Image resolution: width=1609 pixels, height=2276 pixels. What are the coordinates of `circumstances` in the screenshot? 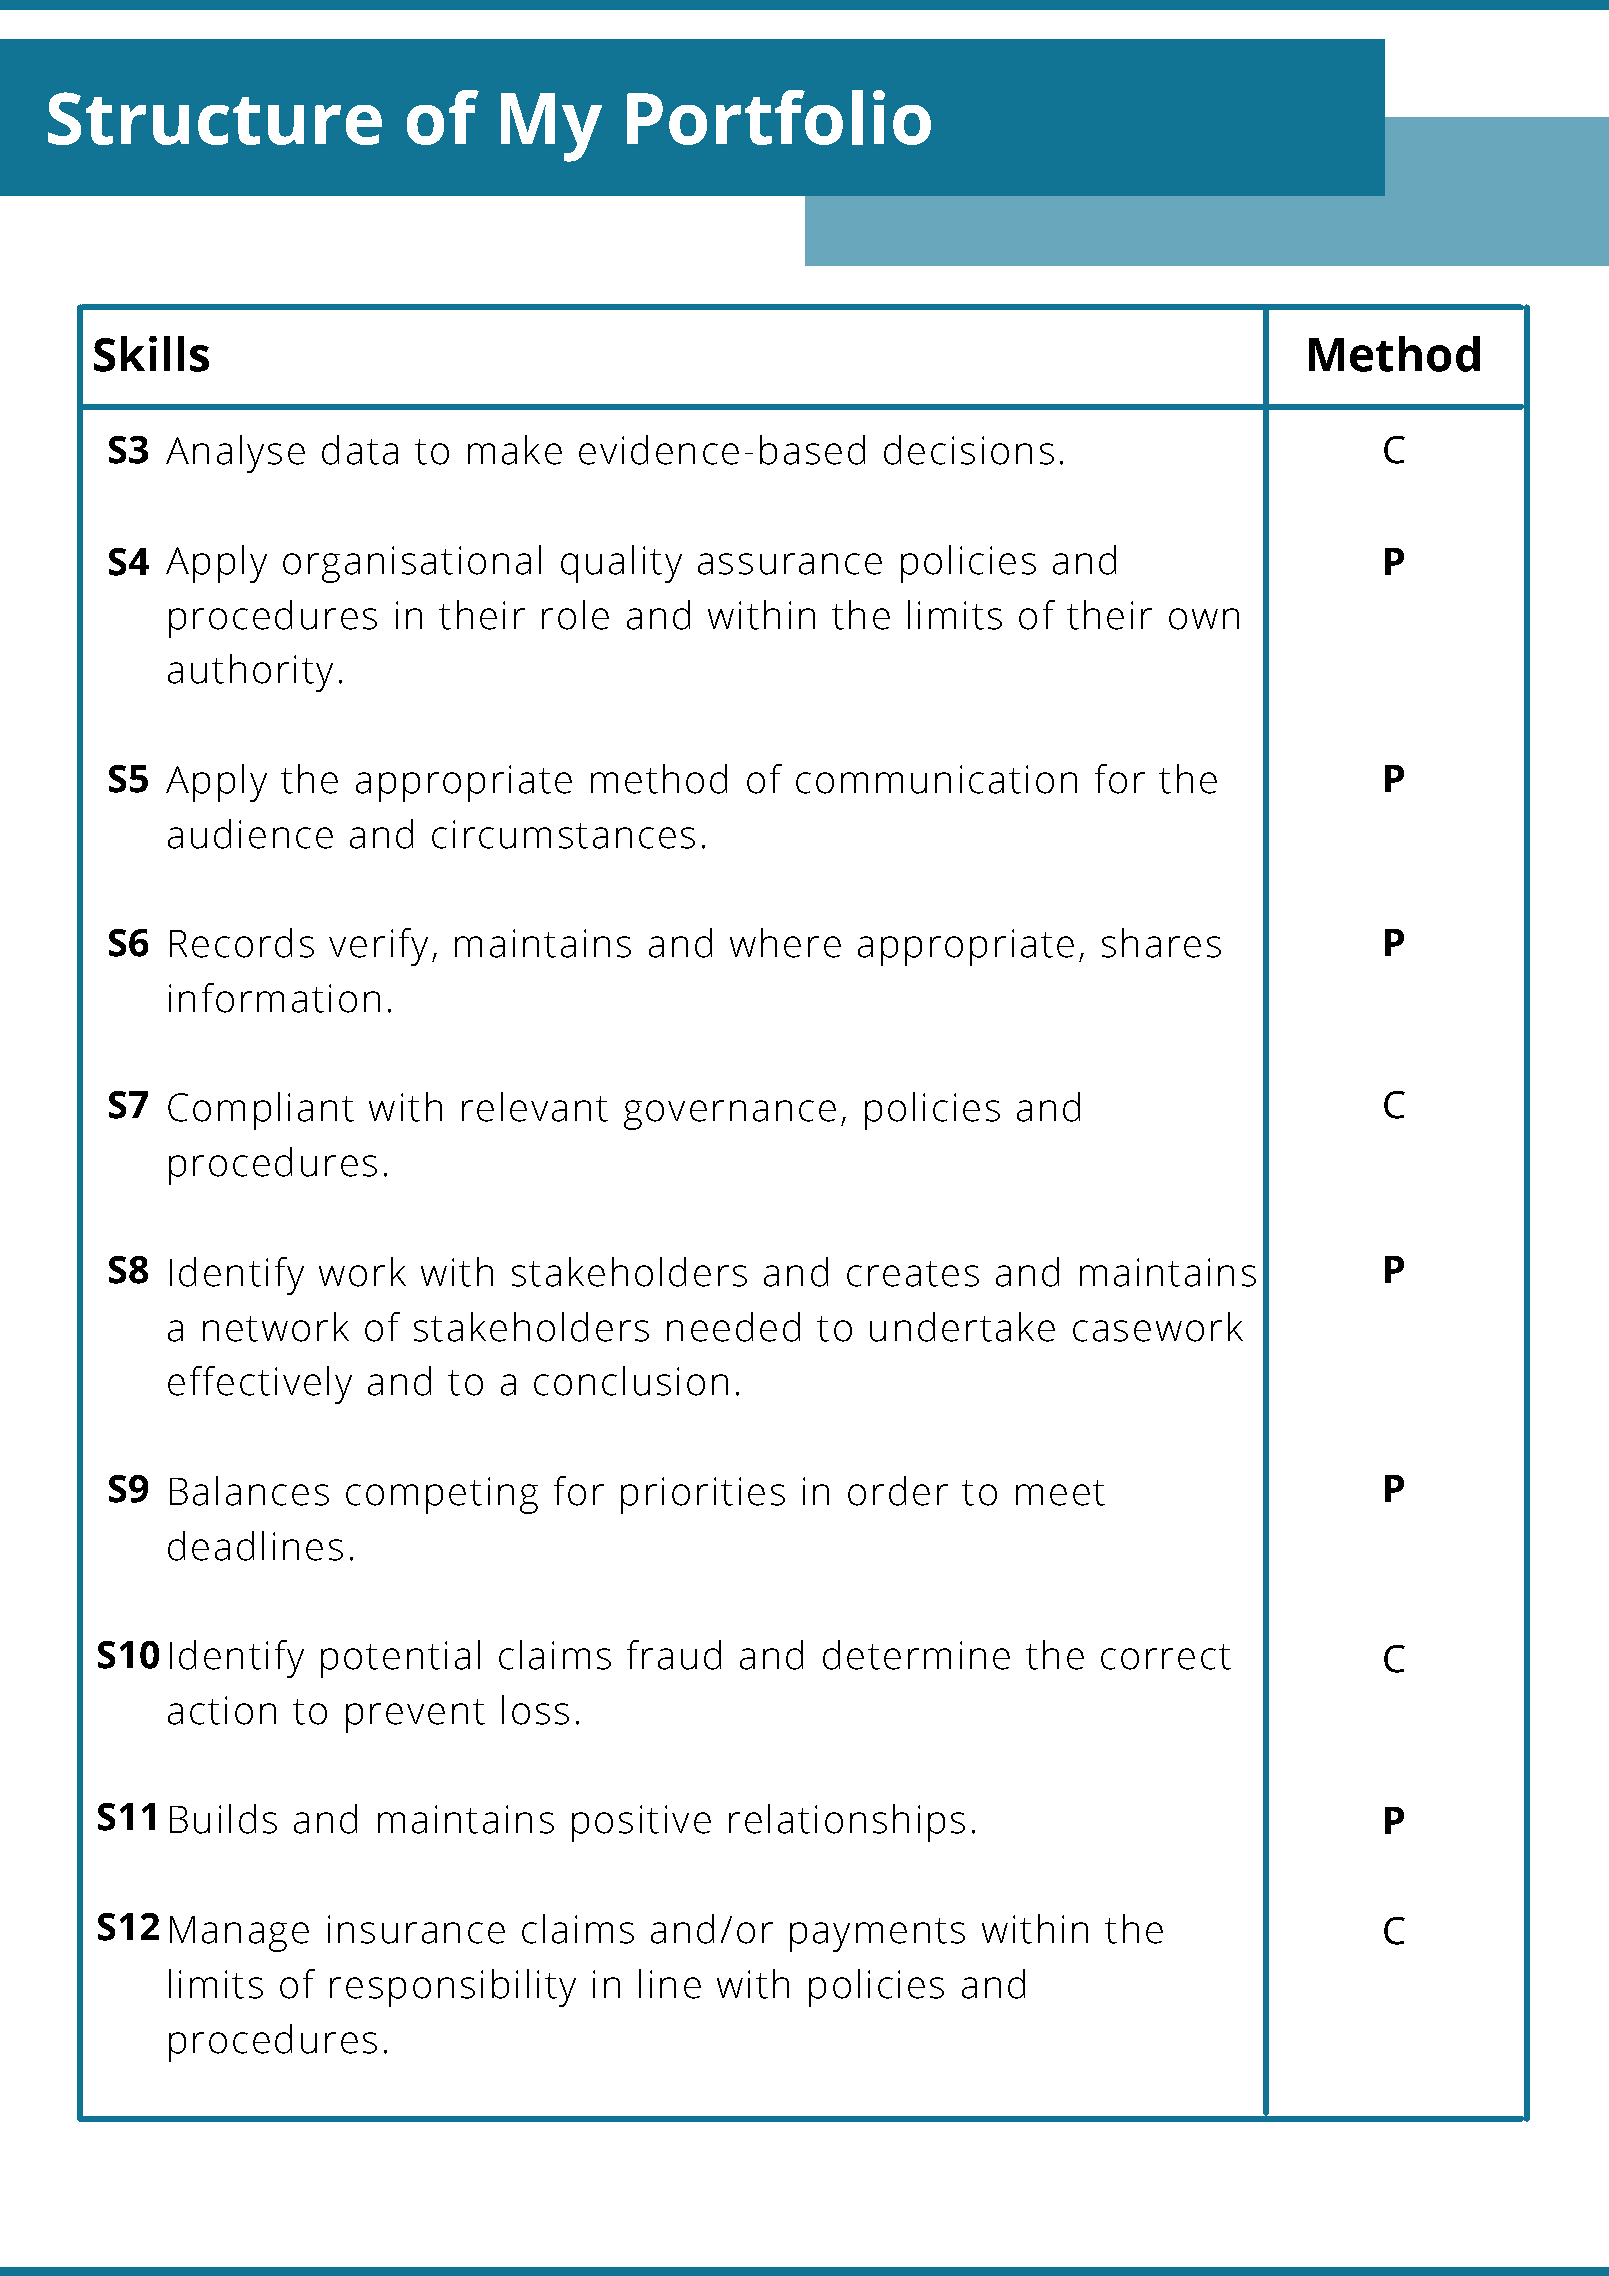 It's located at (563, 834).
